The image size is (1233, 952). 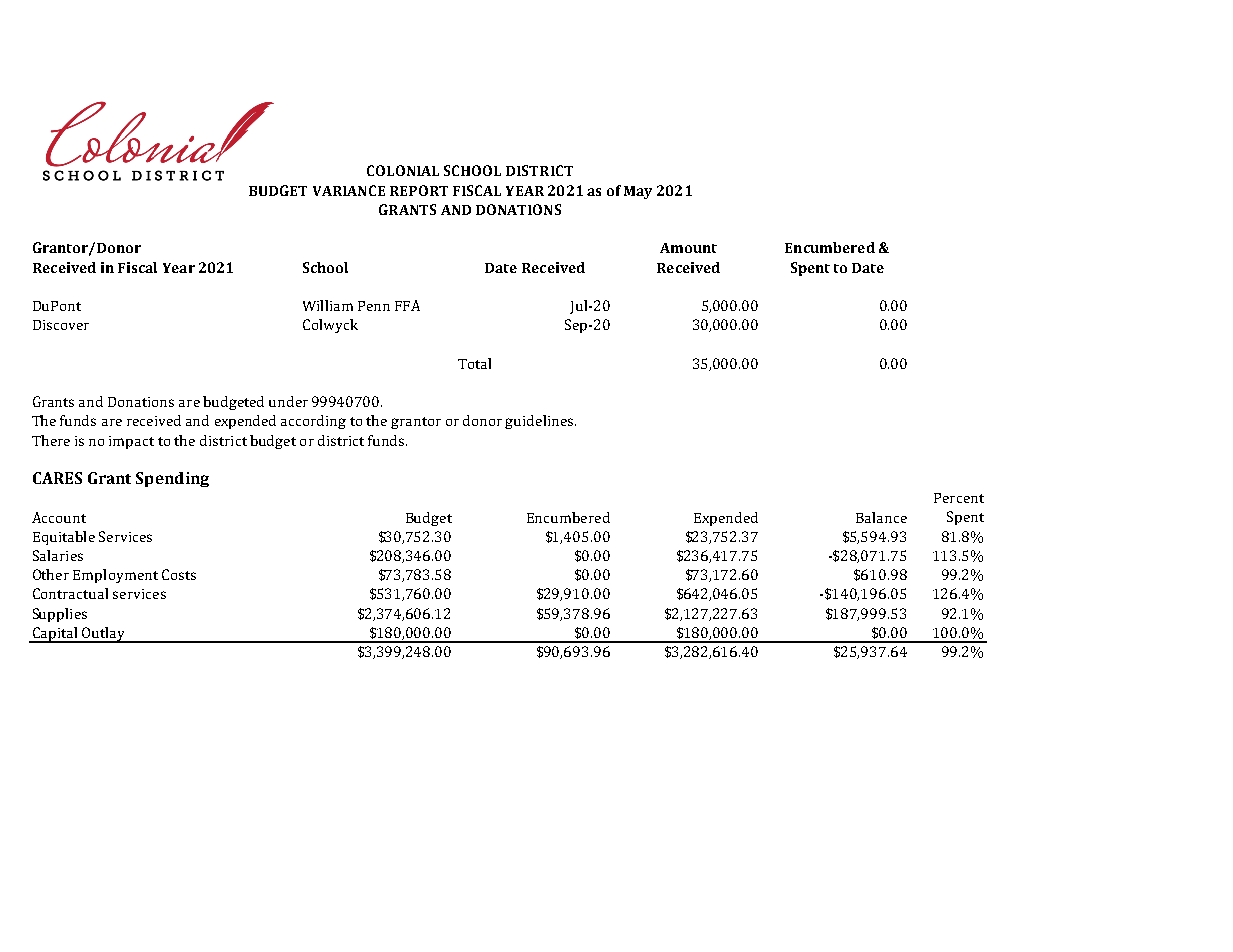 I want to click on Balance, so click(x=881, y=517).
